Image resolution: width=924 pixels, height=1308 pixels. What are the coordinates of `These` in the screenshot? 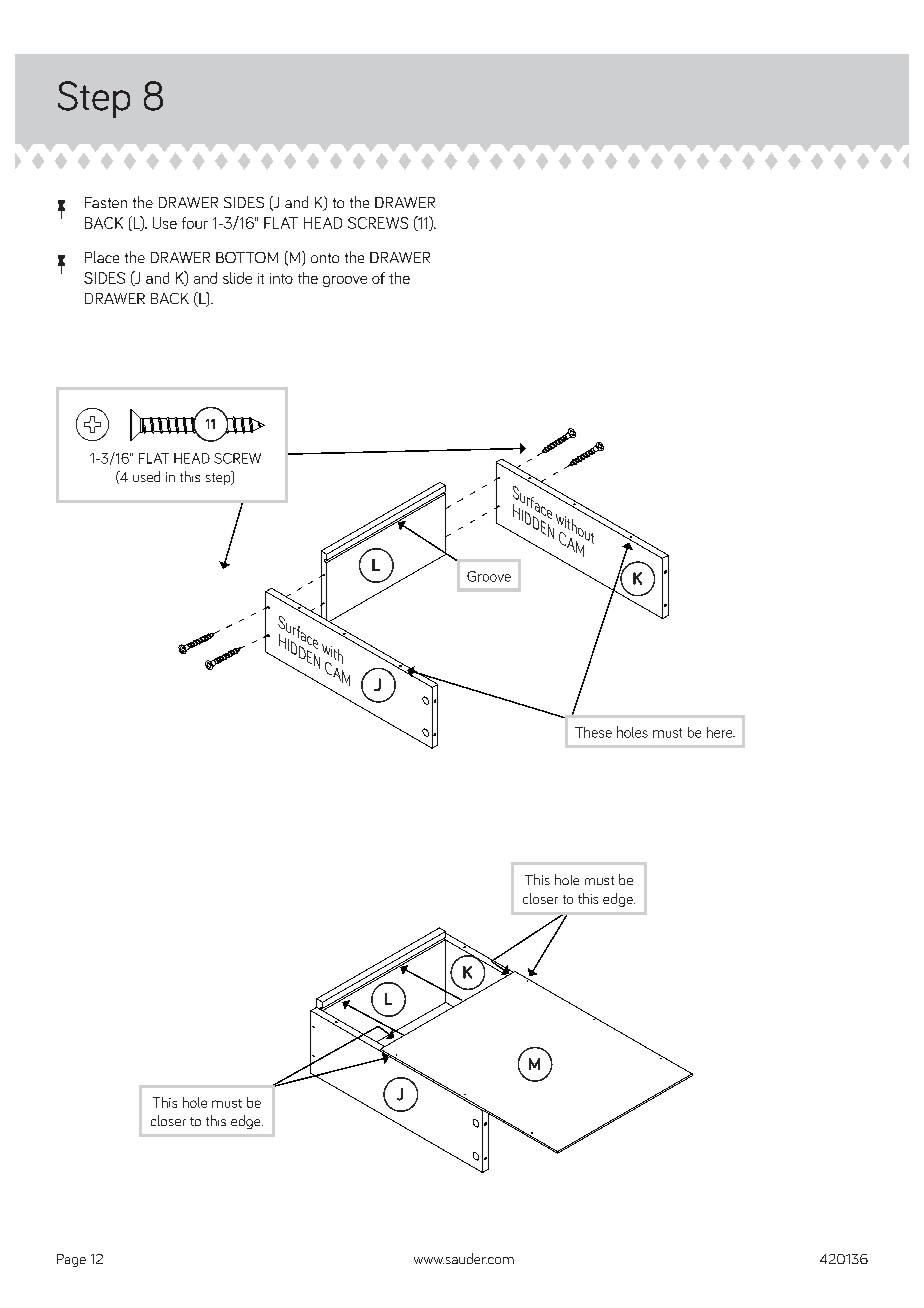 It's located at (593, 732).
